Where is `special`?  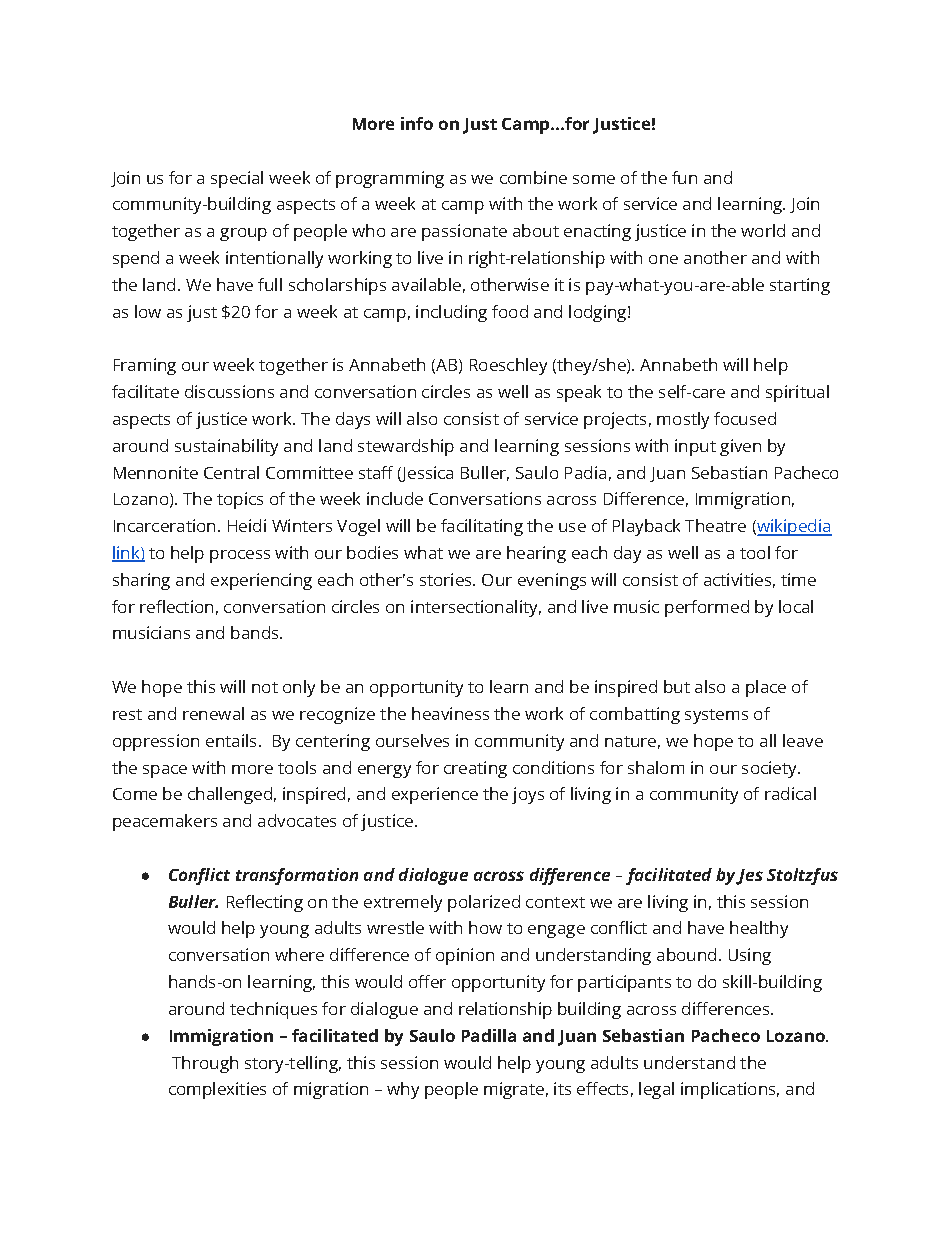 special is located at coordinates (237, 179).
